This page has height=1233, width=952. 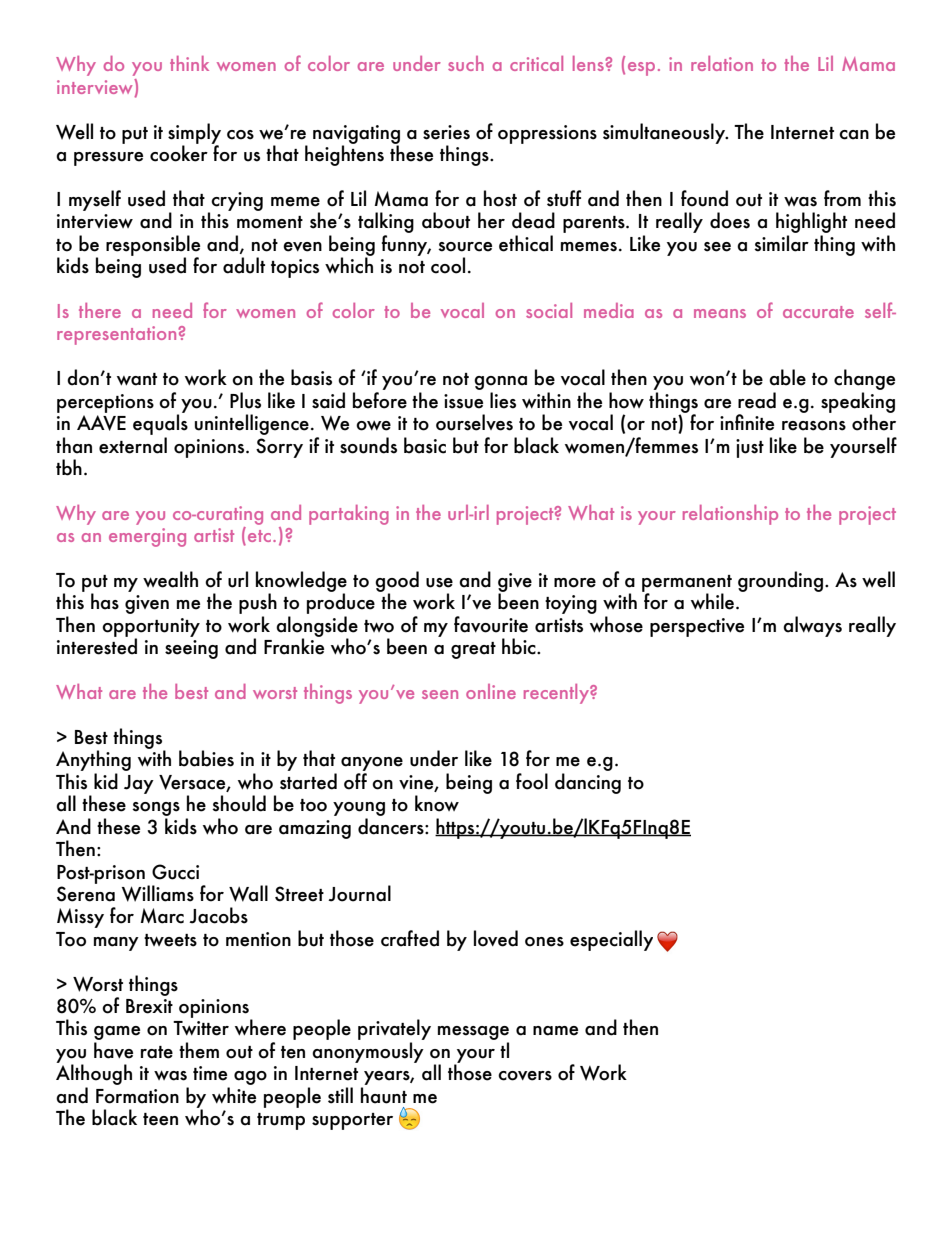 I want to click on dancing, so click(x=588, y=783).
